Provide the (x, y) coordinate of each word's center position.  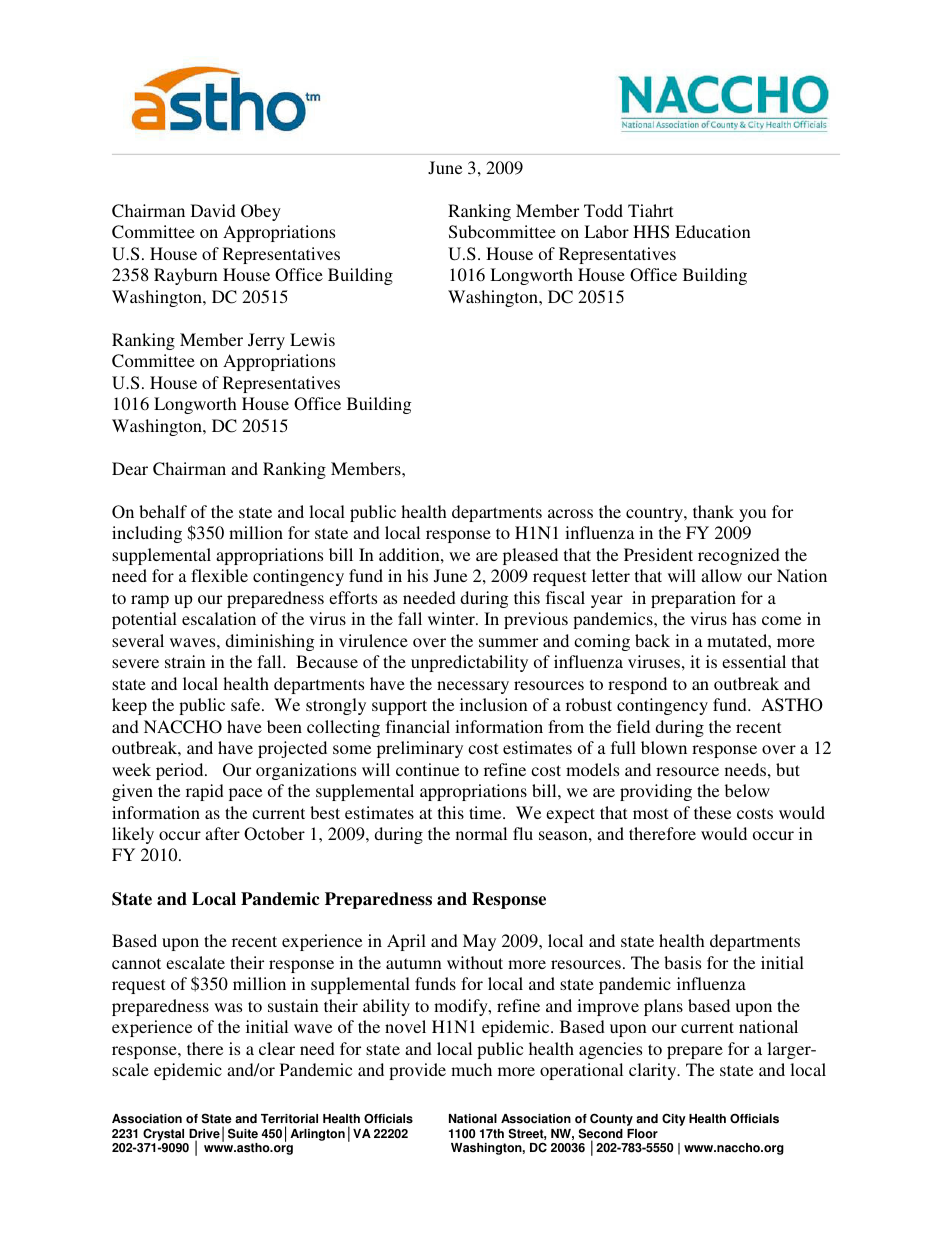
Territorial (289, 1119)
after (222, 833)
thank (713, 511)
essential (754, 661)
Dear (130, 468)
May (479, 942)
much (471, 1069)
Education (713, 231)
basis (682, 962)
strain (185, 661)
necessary (473, 687)
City (674, 1119)
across (570, 513)
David (213, 210)
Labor (606, 231)
